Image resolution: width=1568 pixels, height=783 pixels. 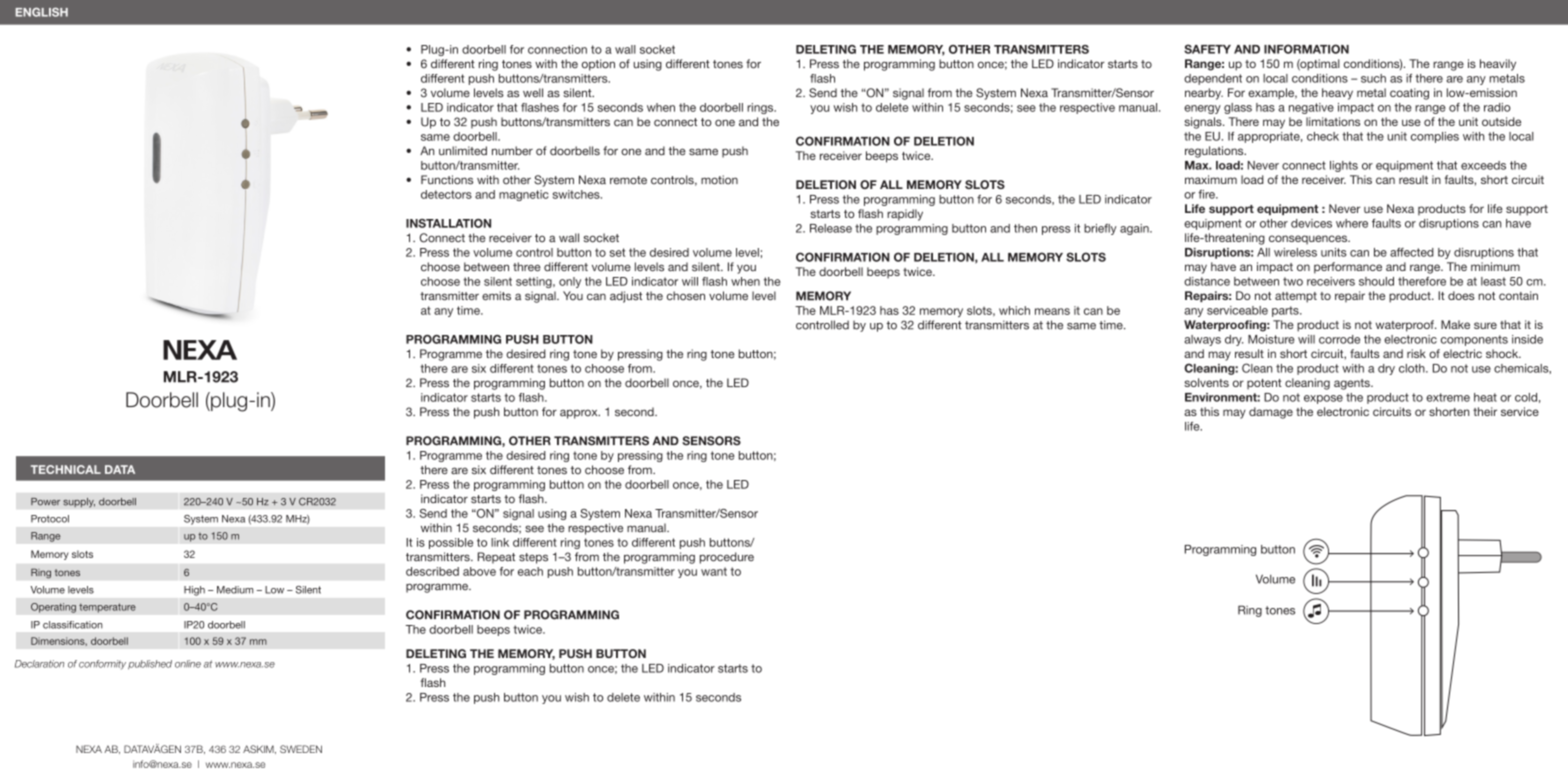 What do you see at coordinates (714, 571) in the screenshot?
I see `want` at bounding box center [714, 571].
